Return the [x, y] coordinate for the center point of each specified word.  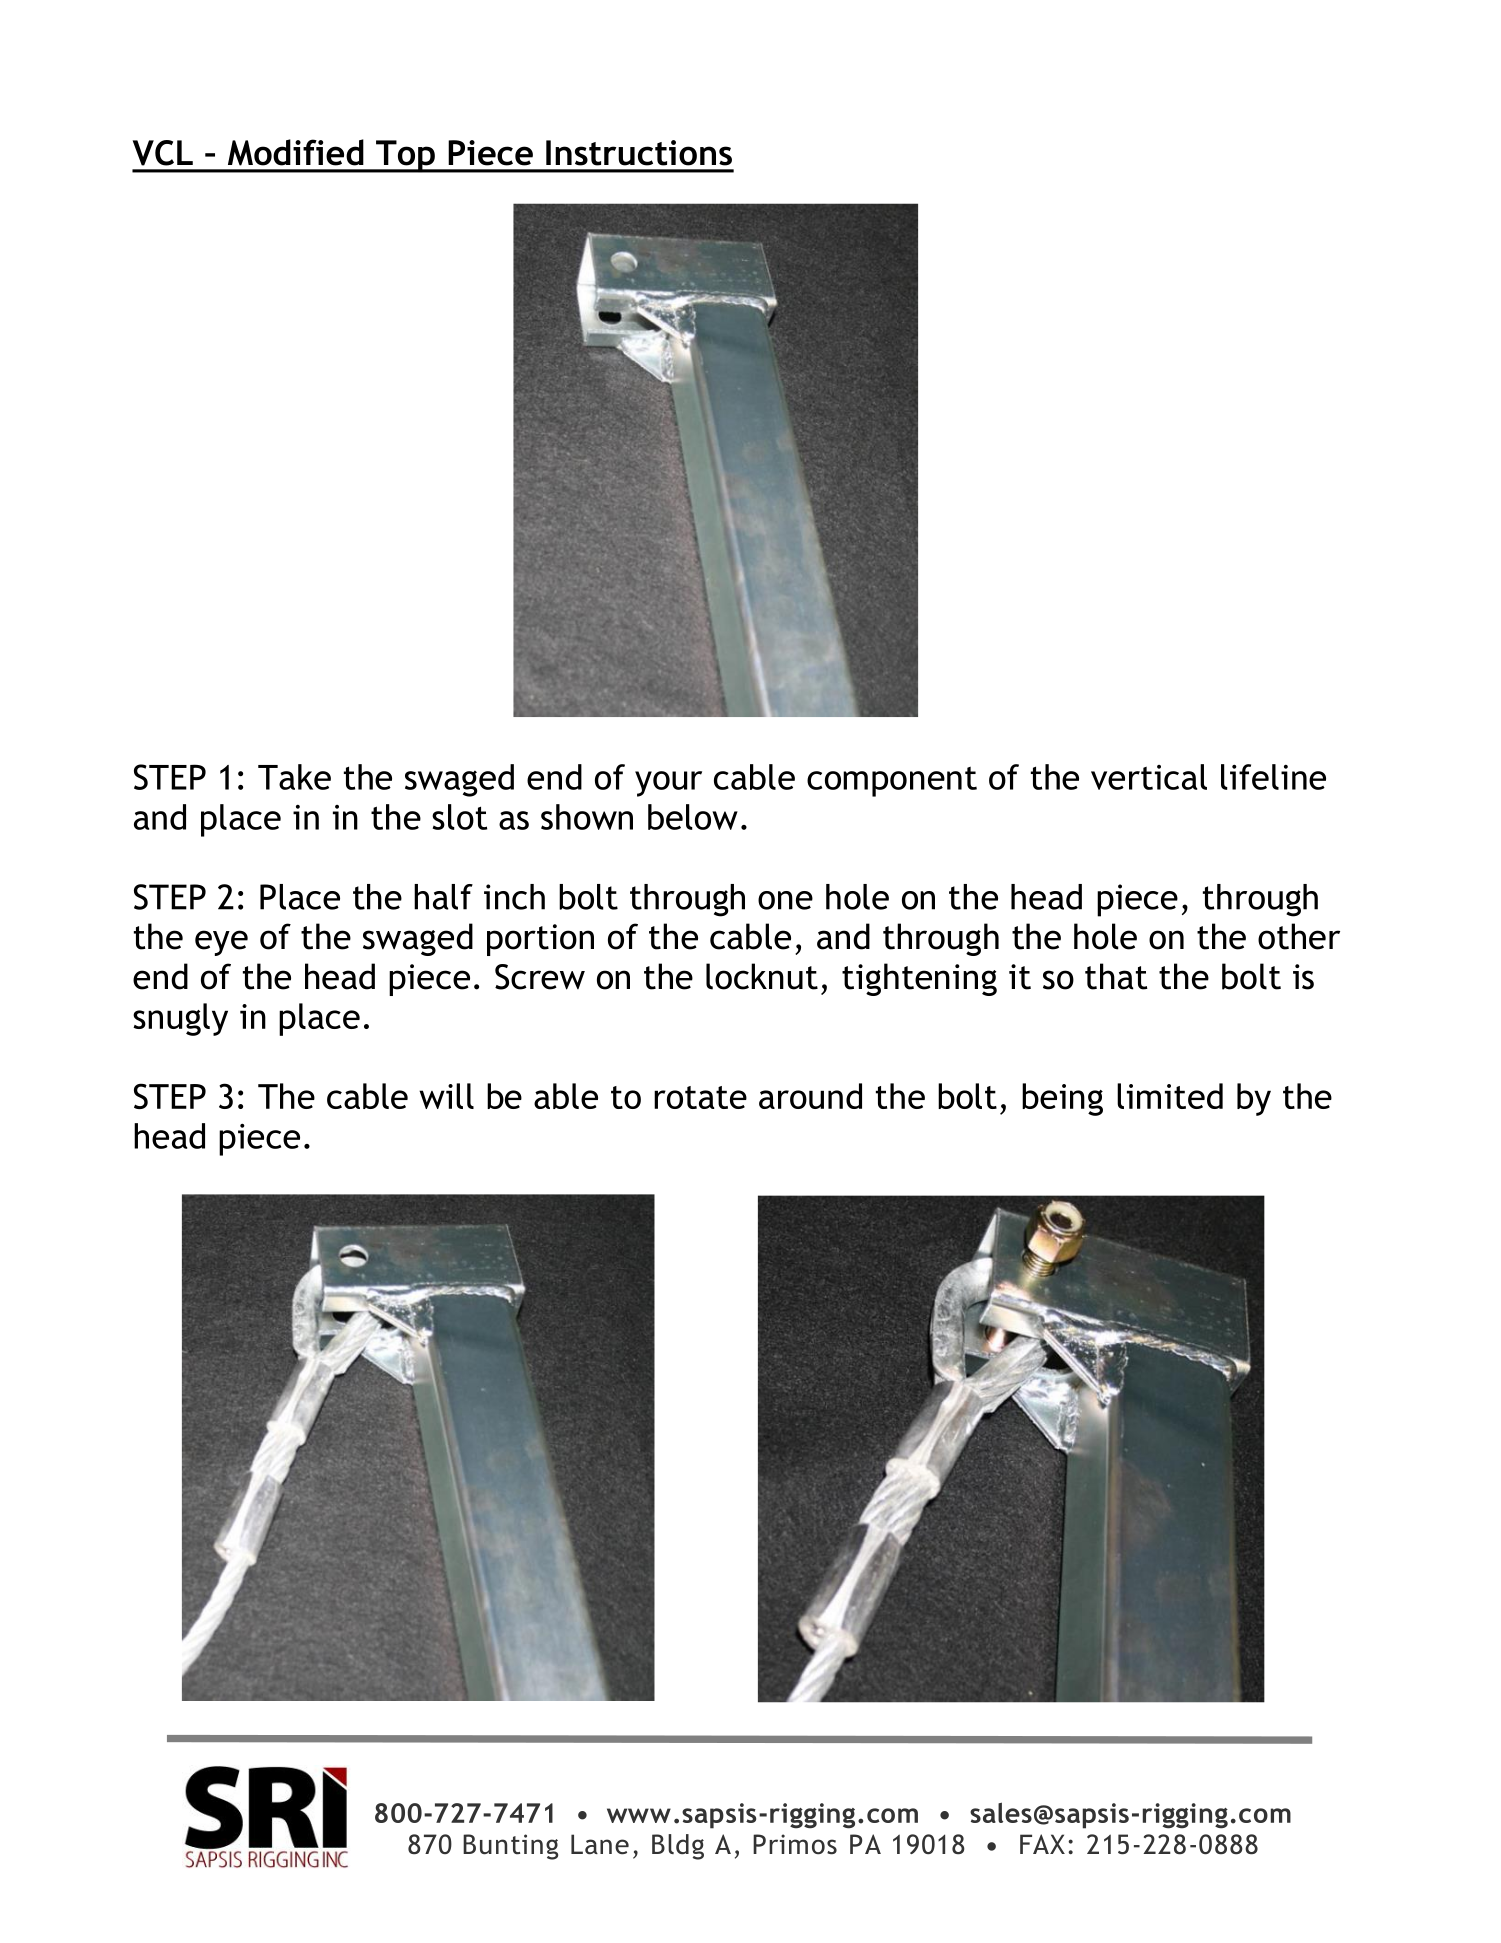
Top [405, 156]
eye [221, 943]
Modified [296, 152]
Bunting [510, 1847]
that [1116, 976]
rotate [700, 1097]
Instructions [639, 153]
